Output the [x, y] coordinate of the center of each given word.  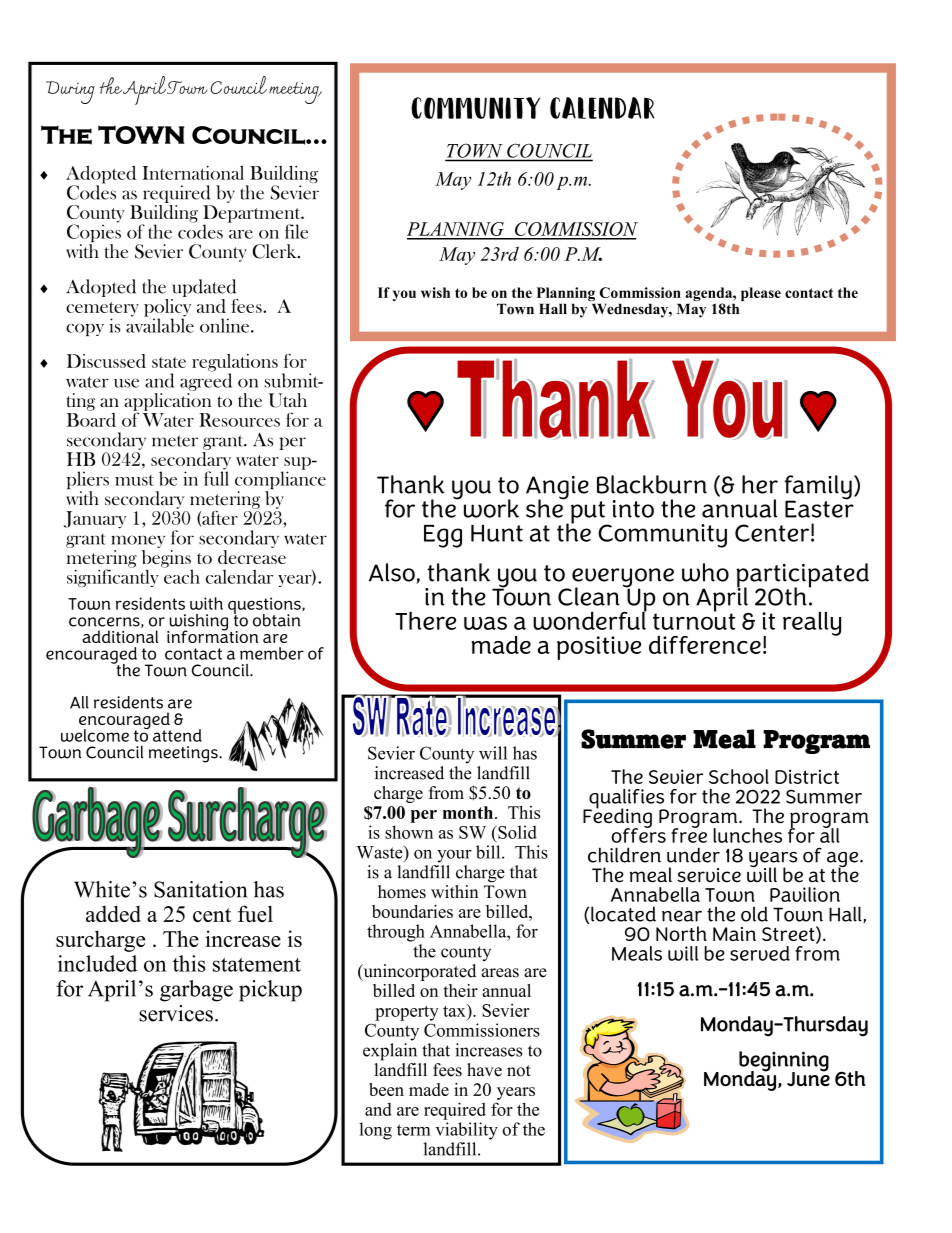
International [193, 173]
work [490, 507]
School [739, 776]
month [468, 812]
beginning [784, 1062]
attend [177, 735]
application [167, 403]
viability [466, 1131]
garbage [196, 991]
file [296, 231]
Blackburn [652, 484]
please [761, 294]
